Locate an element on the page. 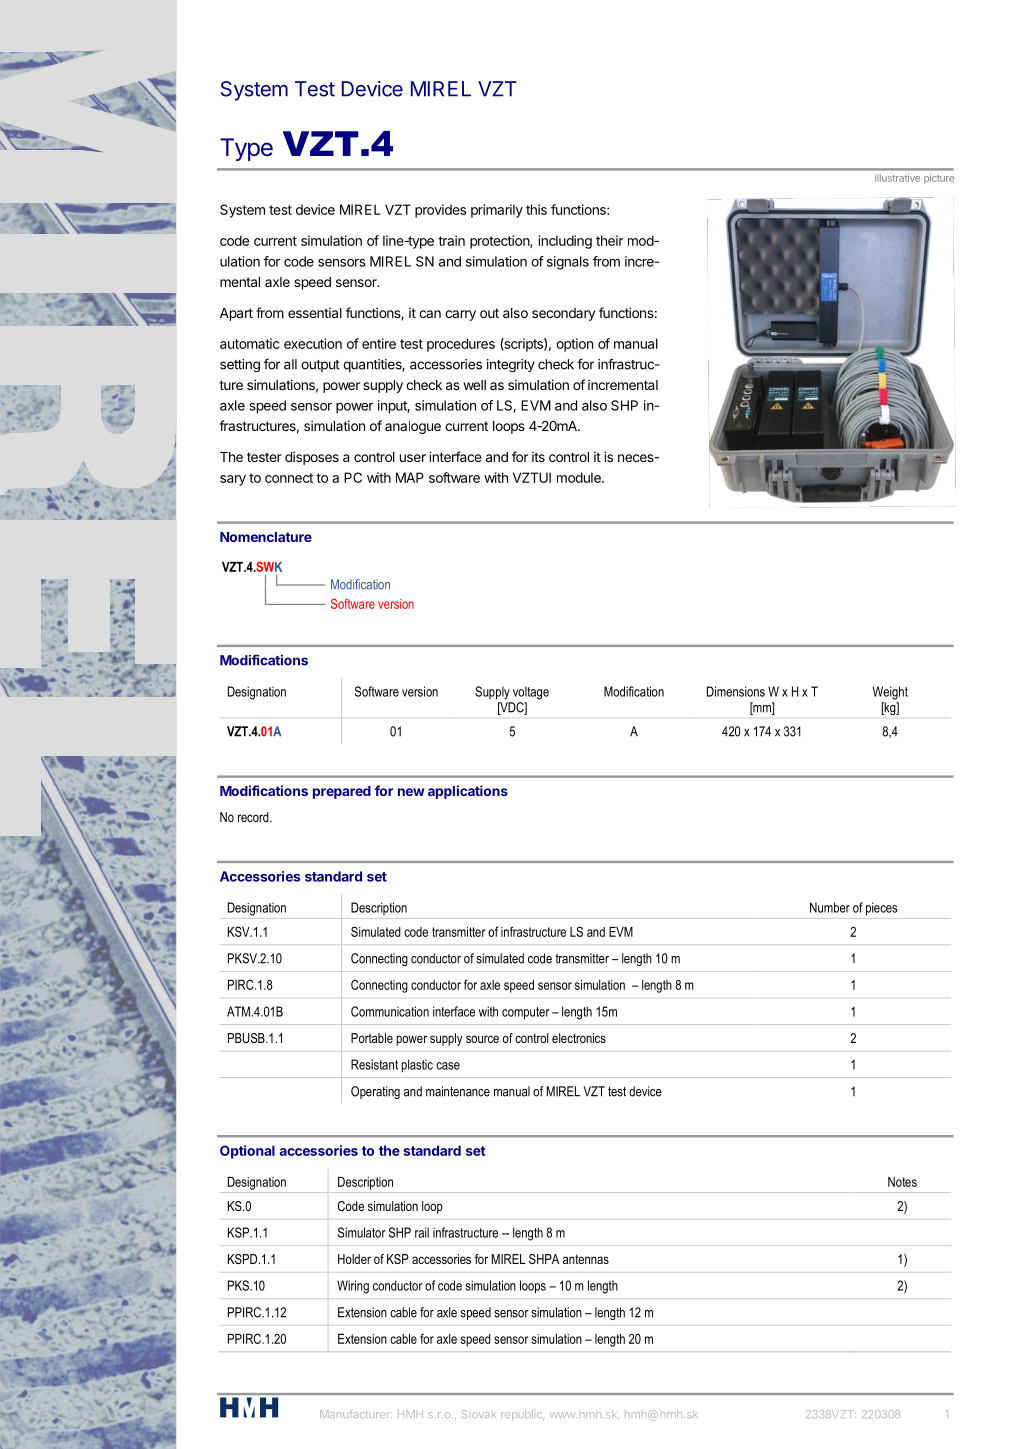 The image size is (1024, 1449). essential is located at coordinates (315, 312).
